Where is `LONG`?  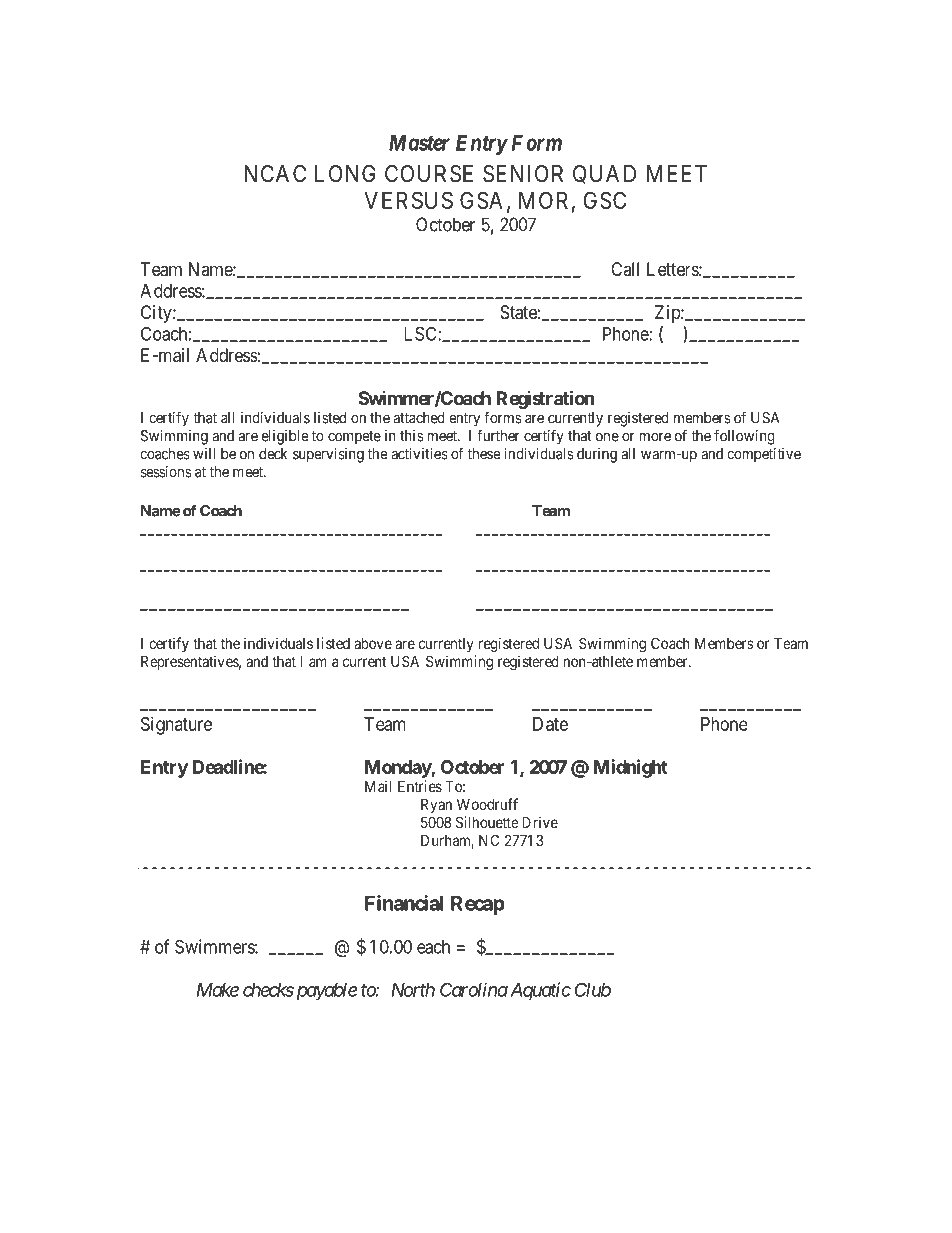 LONG is located at coordinates (345, 173).
